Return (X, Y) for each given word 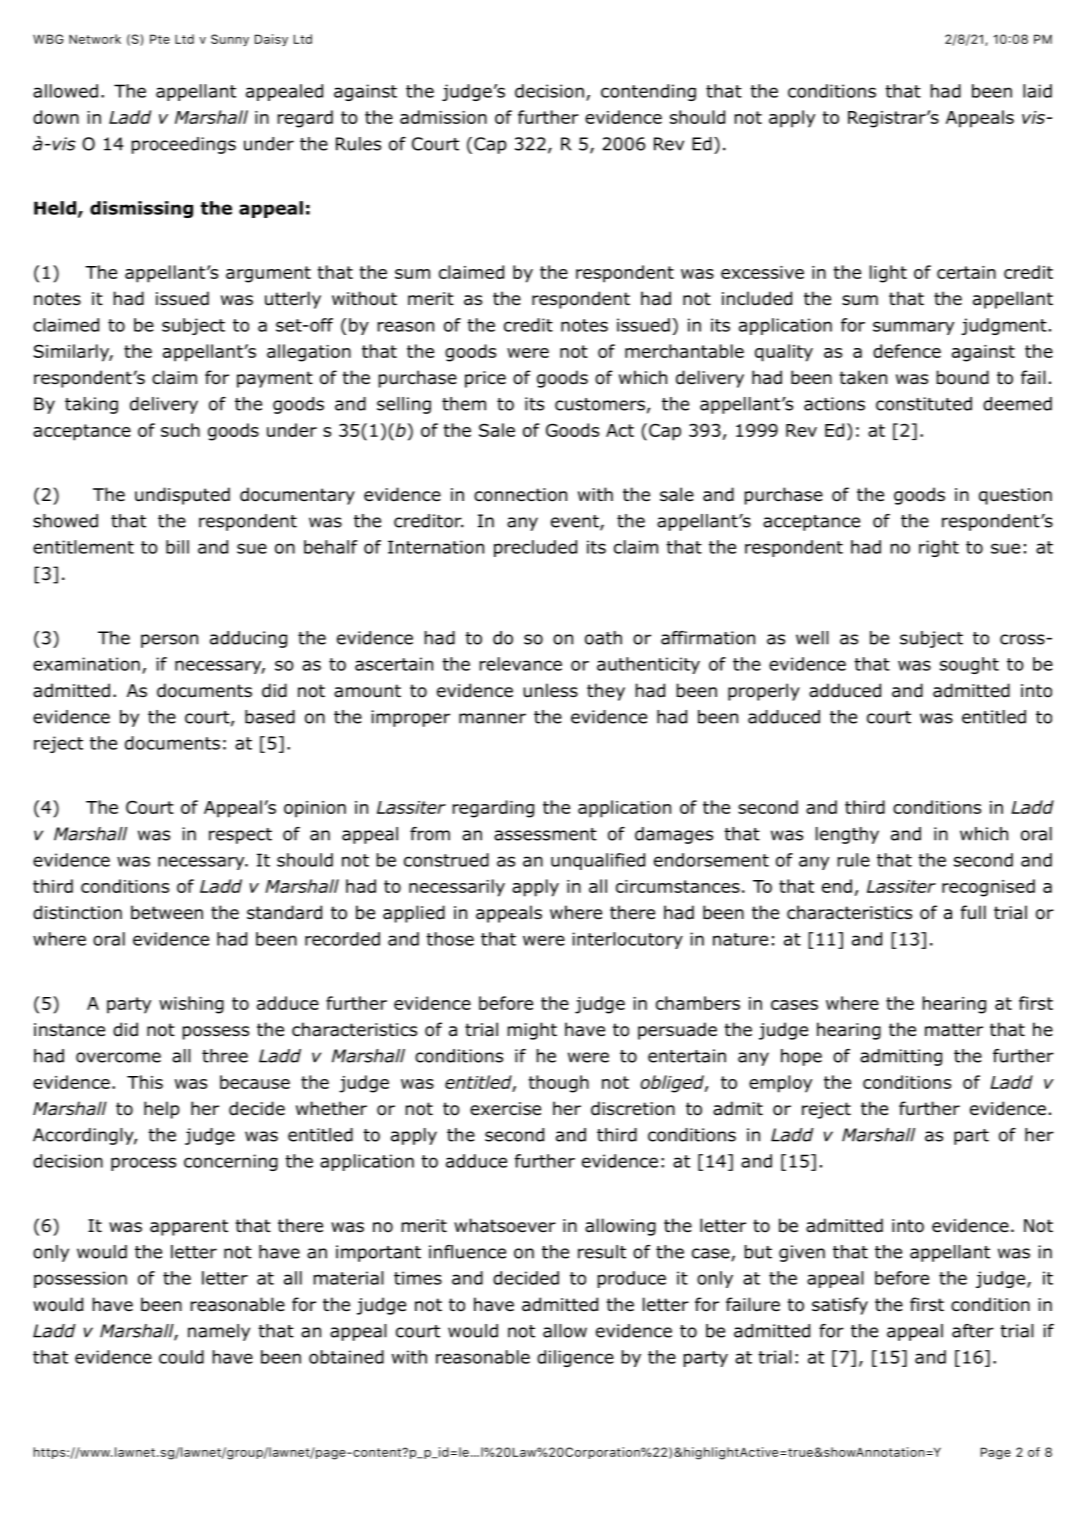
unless (550, 690)
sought (969, 665)
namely (219, 1332)
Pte (160, 39)
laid (1037, 91)
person (169, 641)
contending (648, 92)
